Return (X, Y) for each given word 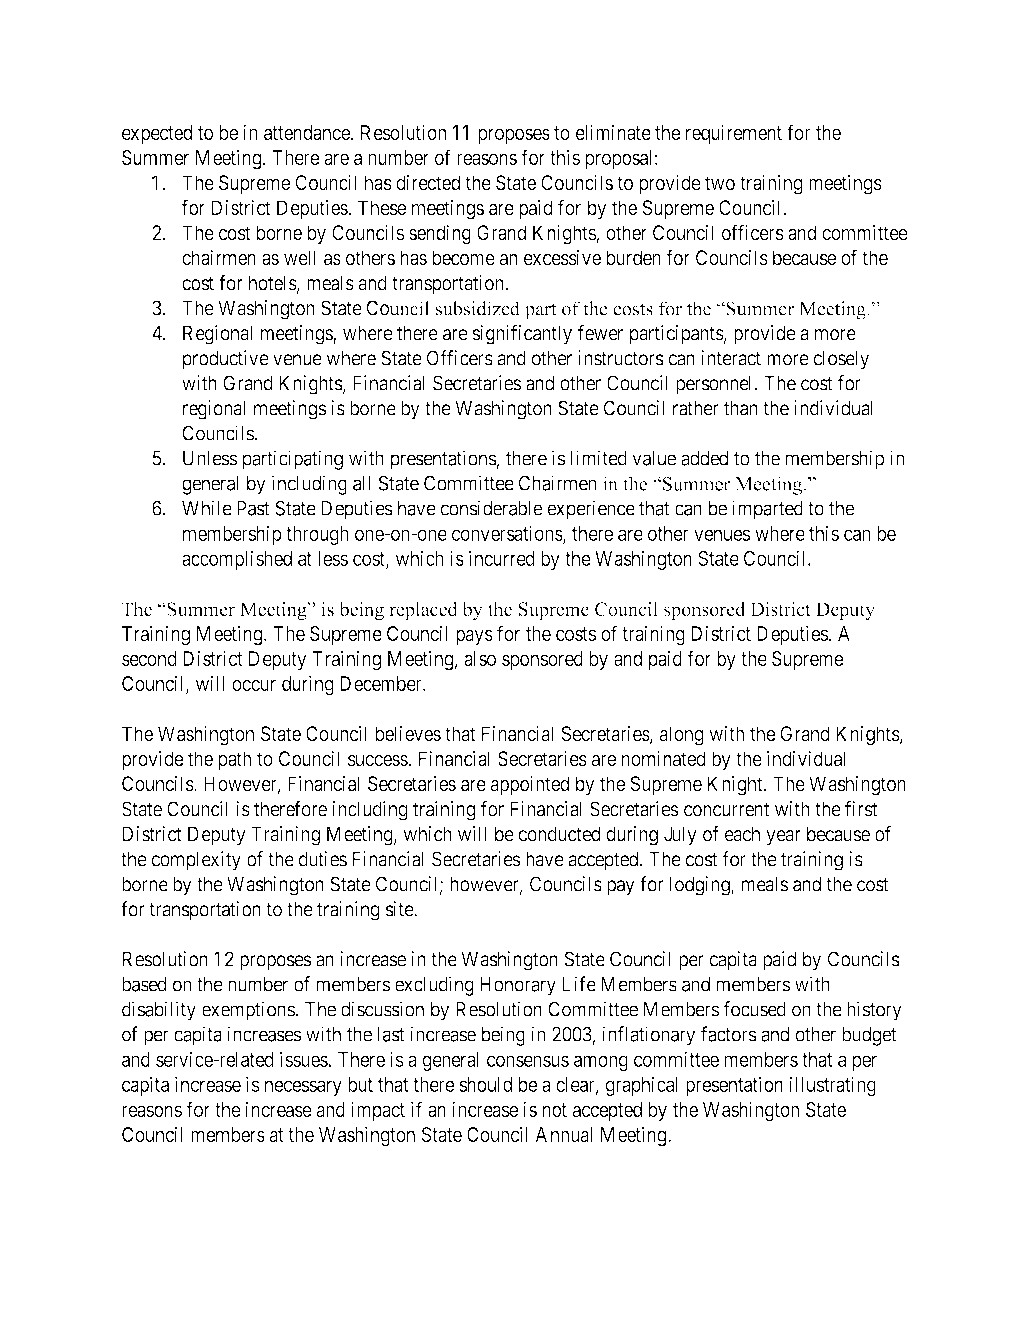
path (235, 760)
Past (253, 508)
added (704, 458)
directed (428, 182)
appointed (530, 785)
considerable (491, 508)
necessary (303, 1088)
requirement (734, 134)
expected (157, 134)
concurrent (726, 809)
